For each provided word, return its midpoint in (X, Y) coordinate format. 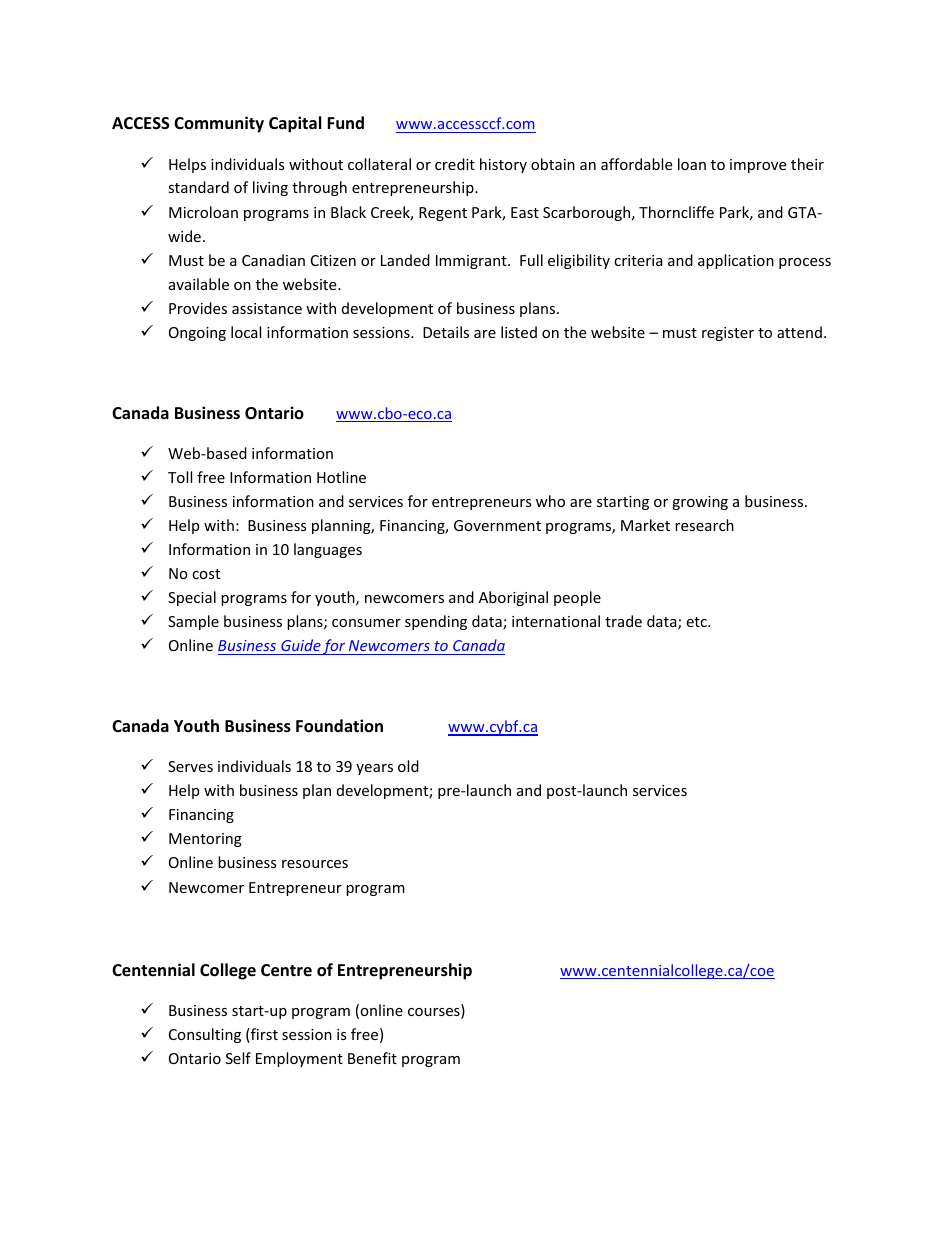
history (503, 165)
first (263, 1035)
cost (206, 574)
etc (697, 622)
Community (219, 124)
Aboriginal (513, 598)
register (728, 334)
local (246, 332)
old (408, 766)
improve (758, 166)
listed (519, 332)
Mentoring (205, 840)
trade (623, 621)
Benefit (372, 1058)
